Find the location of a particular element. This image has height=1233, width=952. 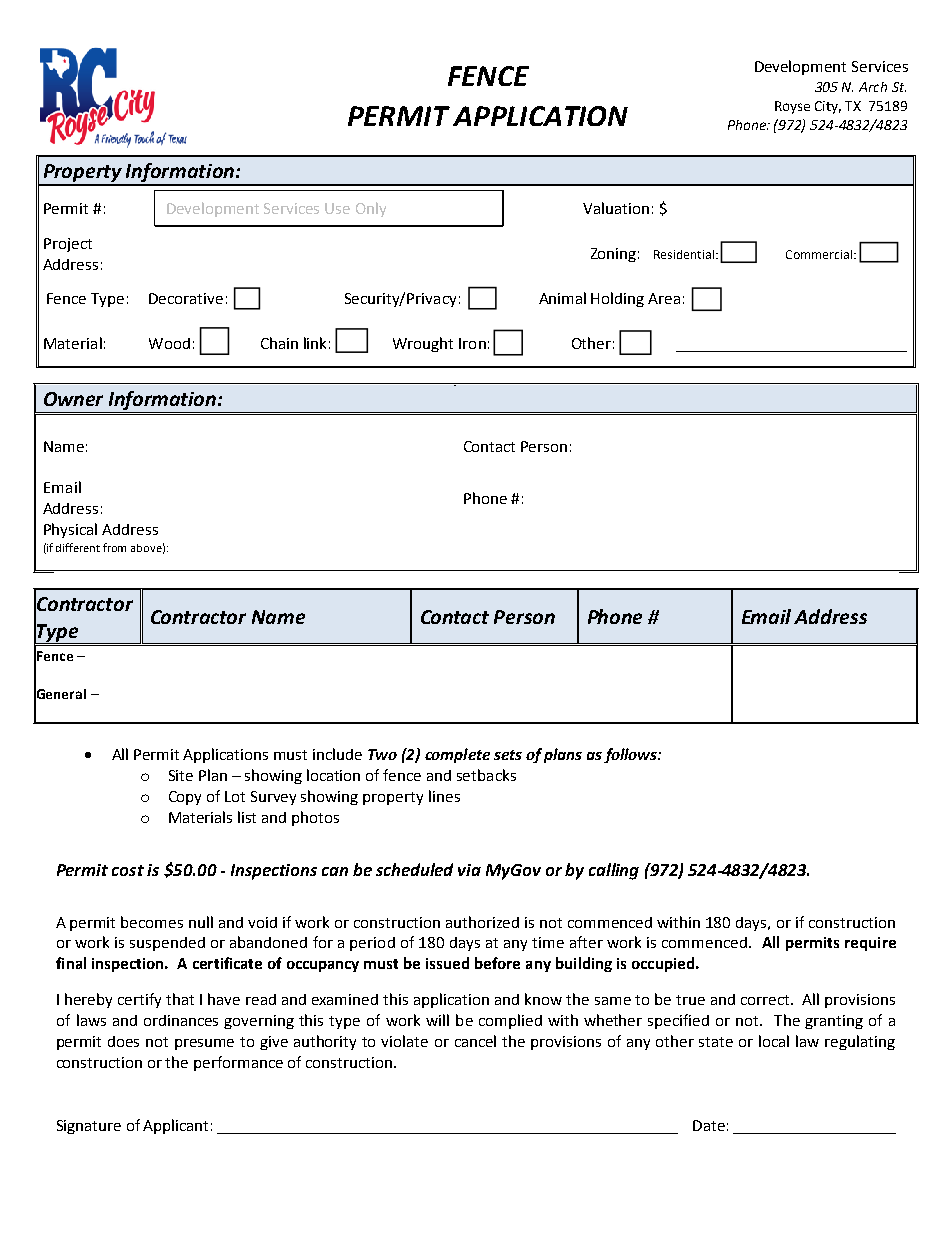

Iron is located at coordinates (472, 343).
